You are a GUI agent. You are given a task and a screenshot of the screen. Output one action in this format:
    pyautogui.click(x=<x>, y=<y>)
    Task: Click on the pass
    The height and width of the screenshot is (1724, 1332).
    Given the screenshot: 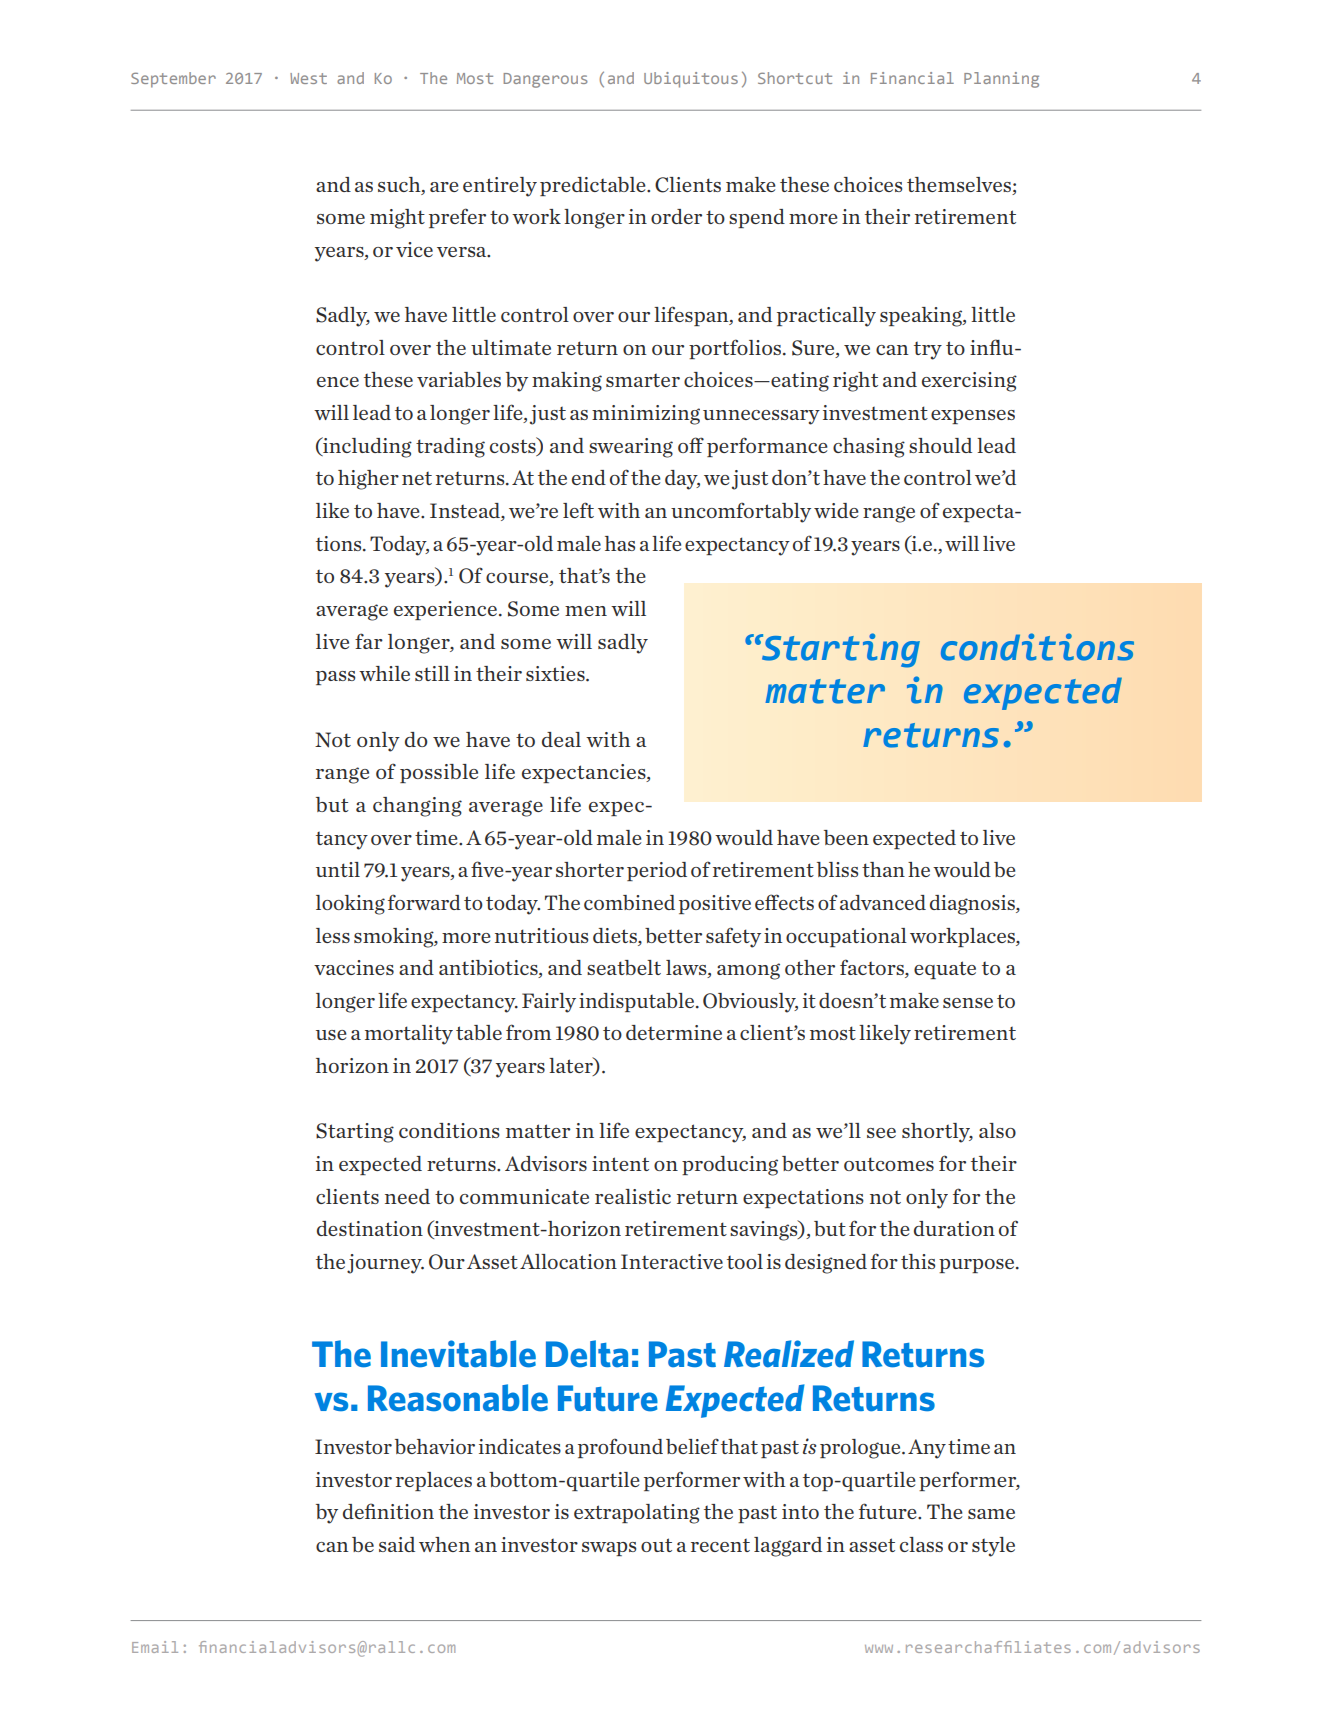 What is the action you would take?
    pyautogui.click(x=335, y=678)
